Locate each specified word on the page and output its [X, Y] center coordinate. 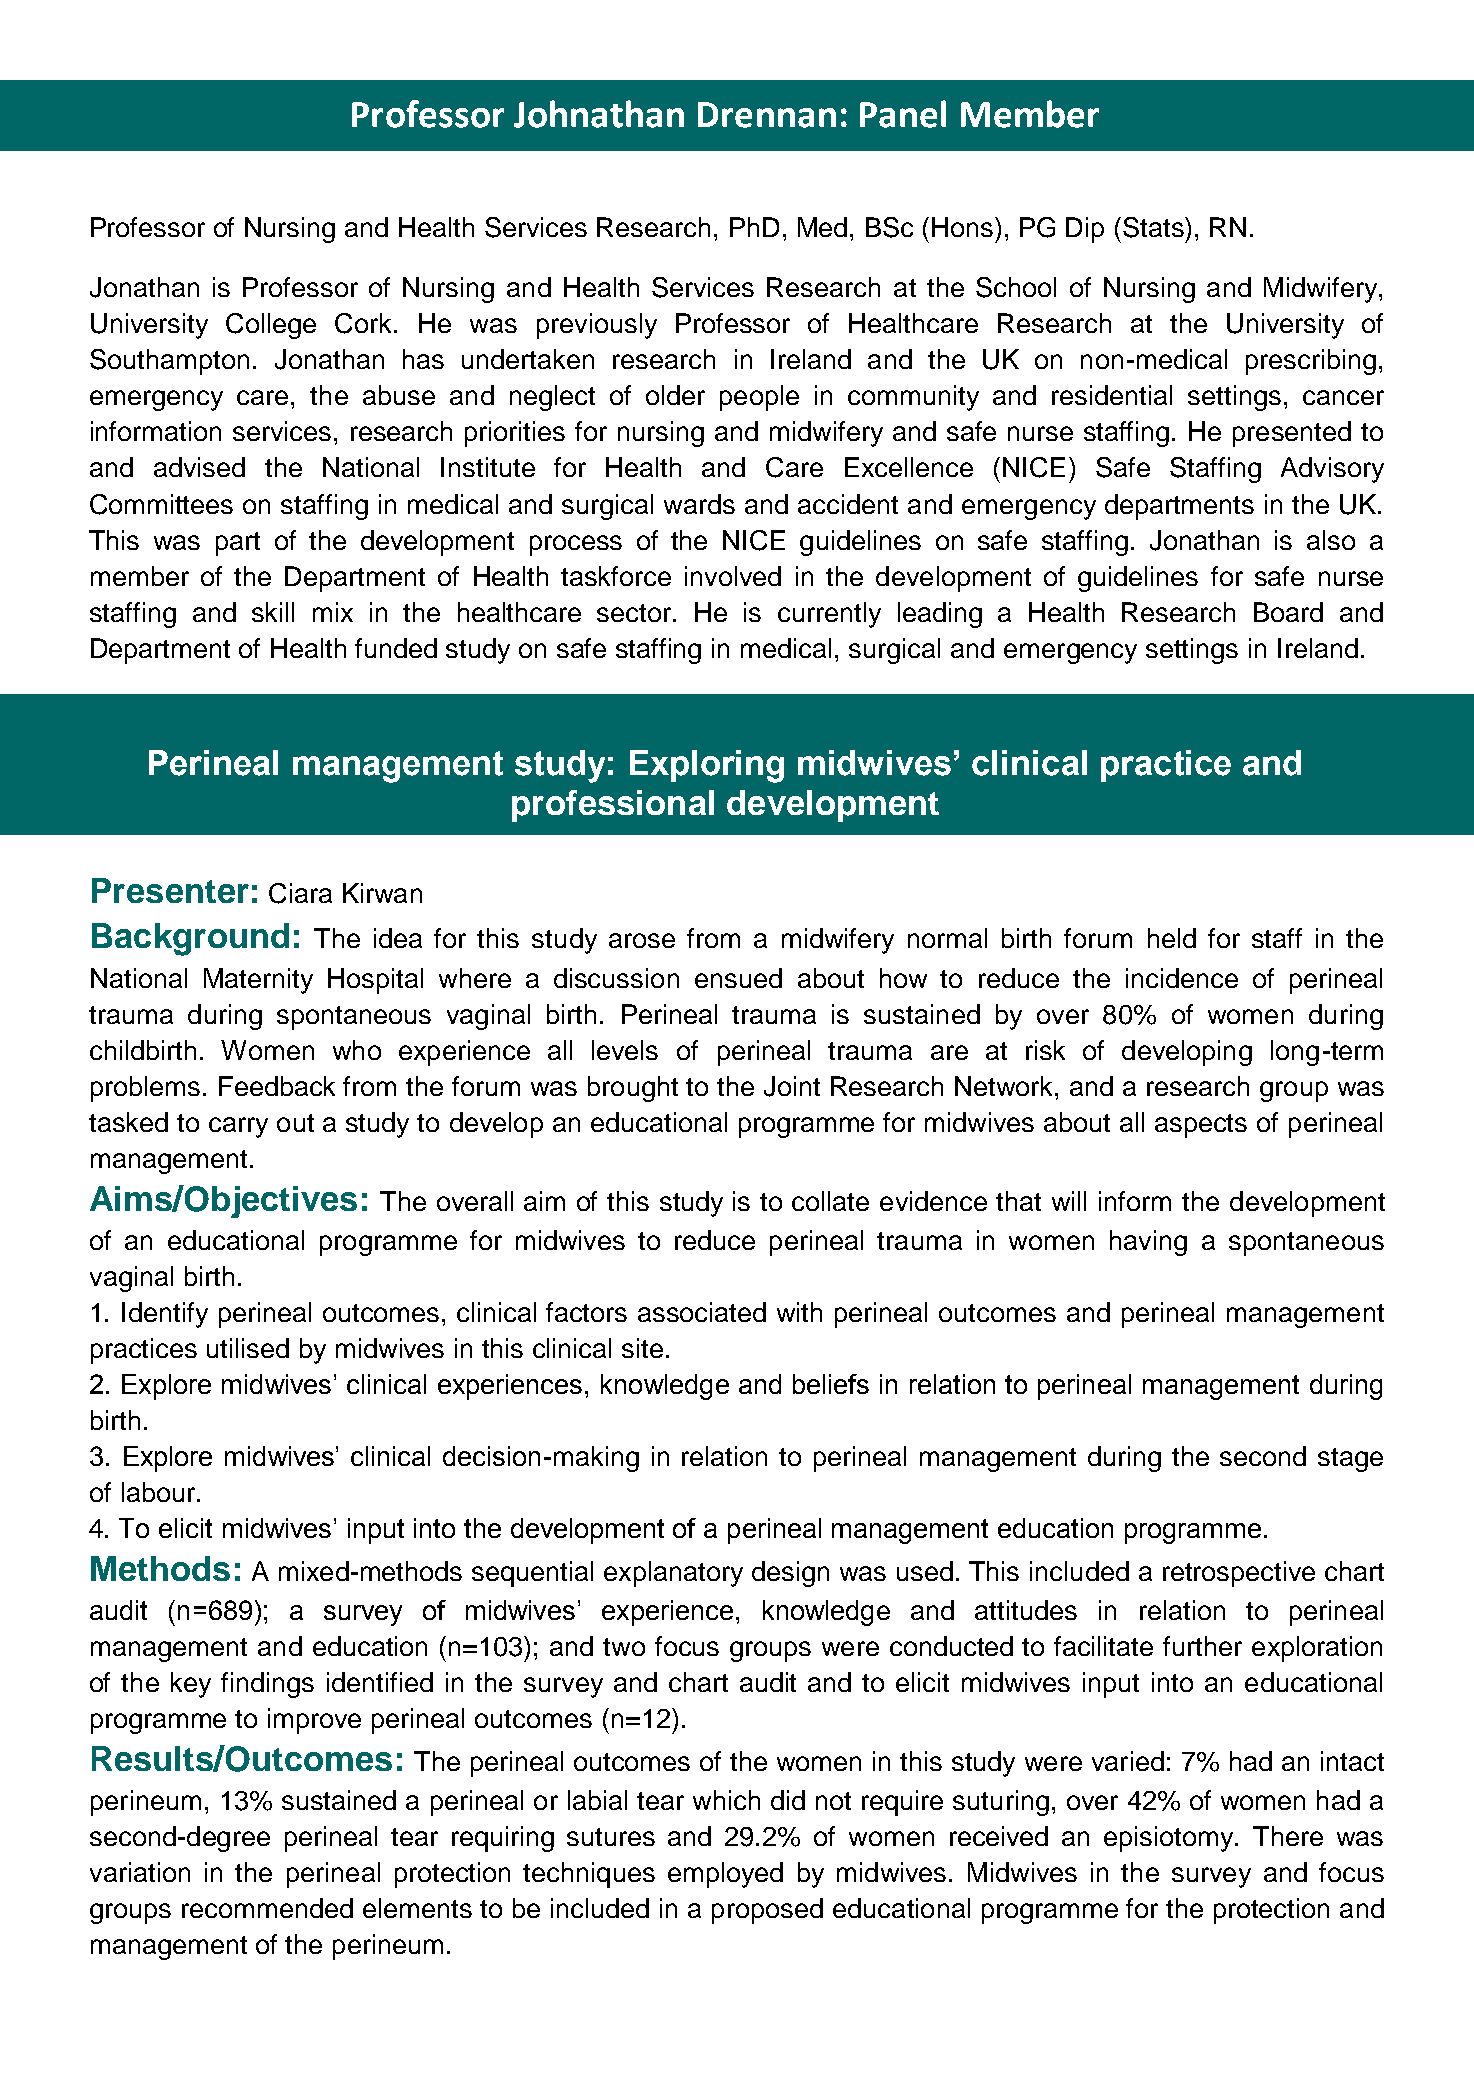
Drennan [767, 115]
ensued [738, 978]
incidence [1182, 978]
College [271, 326]
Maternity [258, 981]
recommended [267, 1908]
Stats [1154, 227]
